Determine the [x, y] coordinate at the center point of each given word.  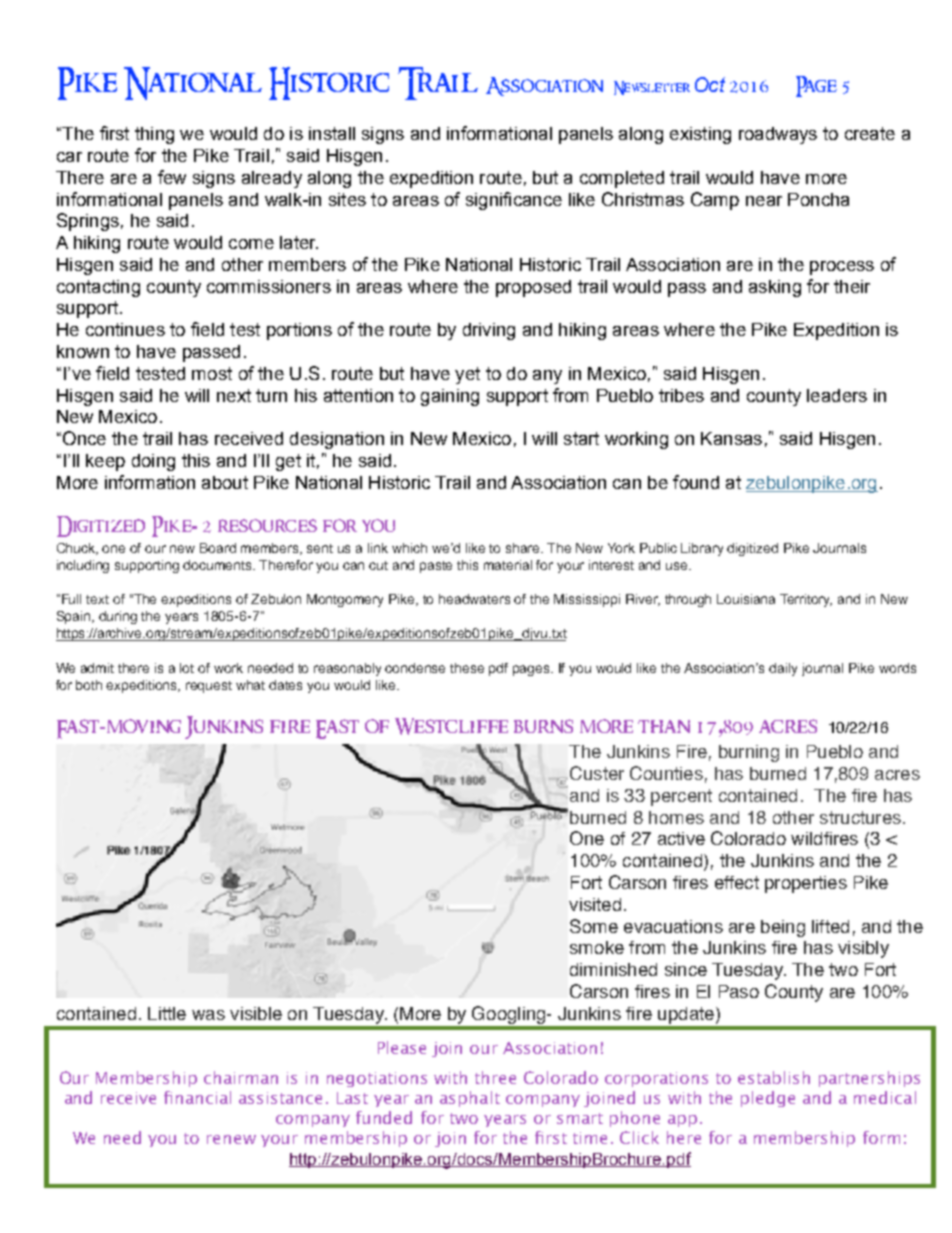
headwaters [474, 599]
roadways [778, 135]
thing [154, 135]
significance [514, 201]
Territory [806, 600]
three [495, 1077]
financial [197, 1097]
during [118, 617]
